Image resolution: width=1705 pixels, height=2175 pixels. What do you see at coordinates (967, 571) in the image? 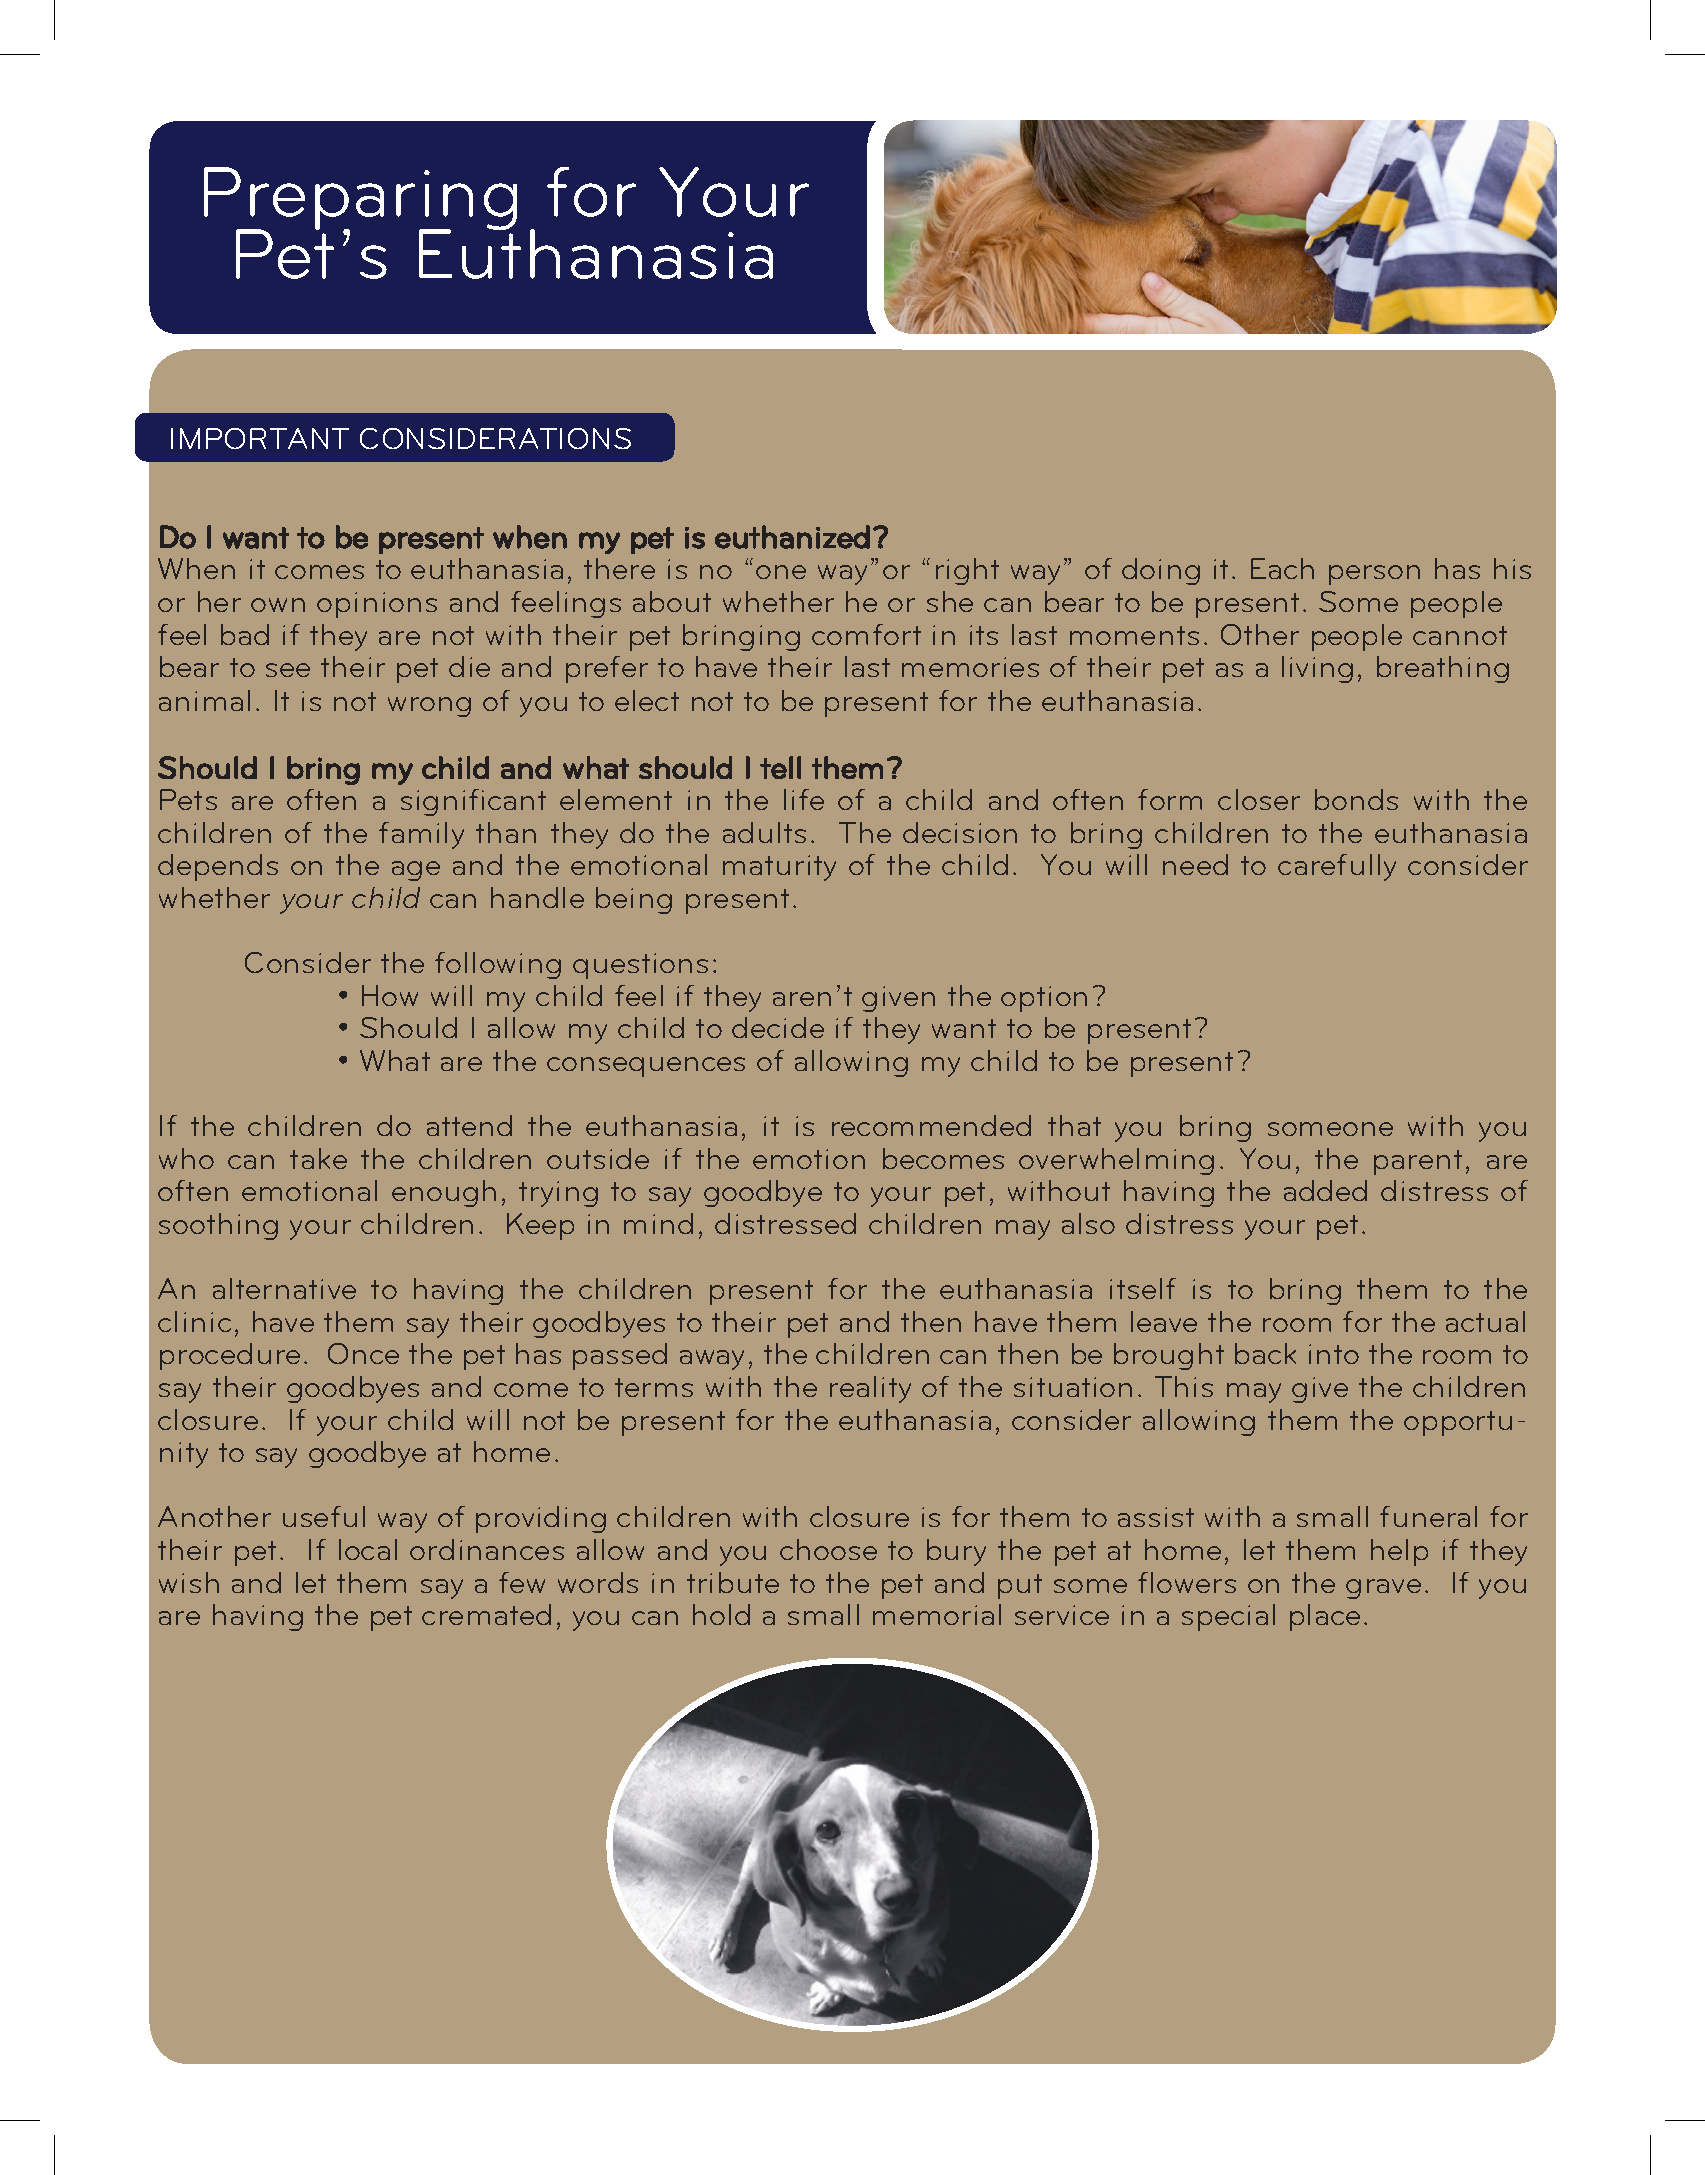
I see `right` at bounding box center [967, 571].
